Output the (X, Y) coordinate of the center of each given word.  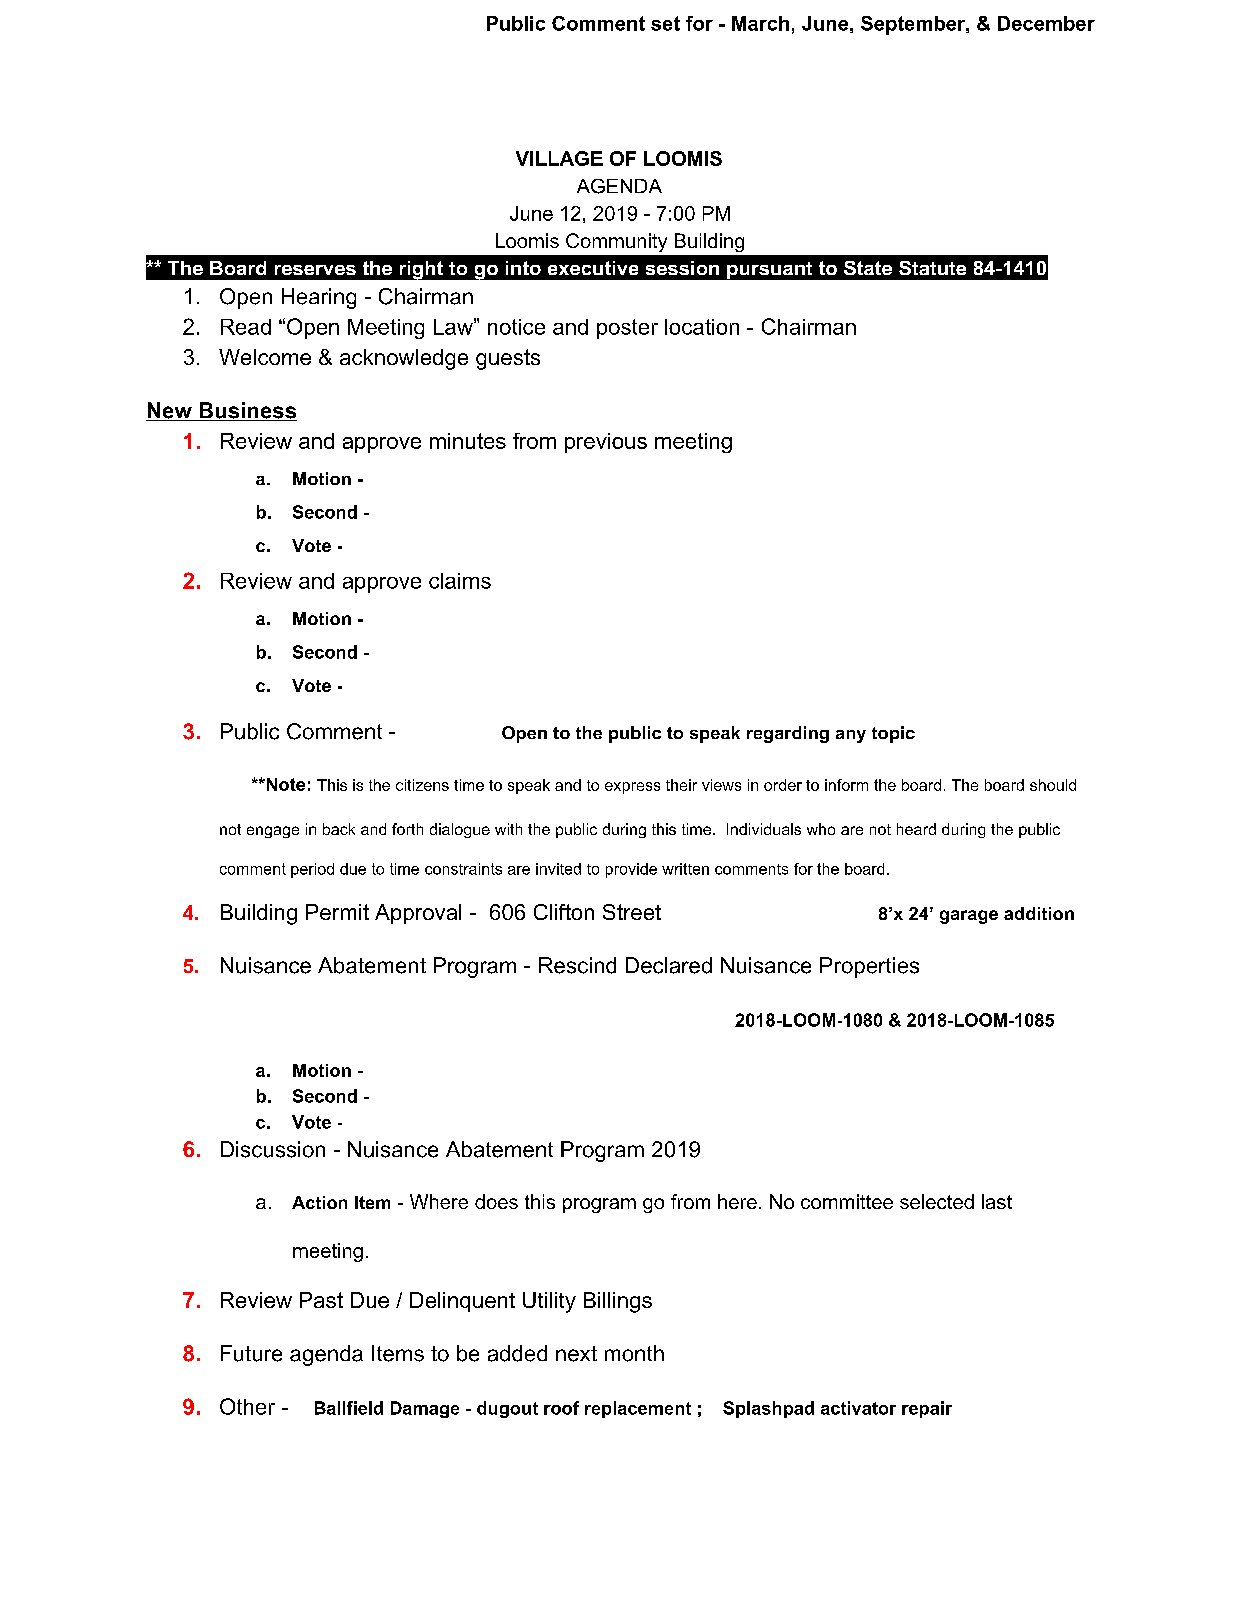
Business (247, 411)
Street (632, 912)
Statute (932, 268)
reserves (315, 270)
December (1046, 23)
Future (251, 1353)
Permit (337, 912)
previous (606, 443)
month (634, 1353)
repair (927, 1409)
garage (969, 917)
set (665, 23)
